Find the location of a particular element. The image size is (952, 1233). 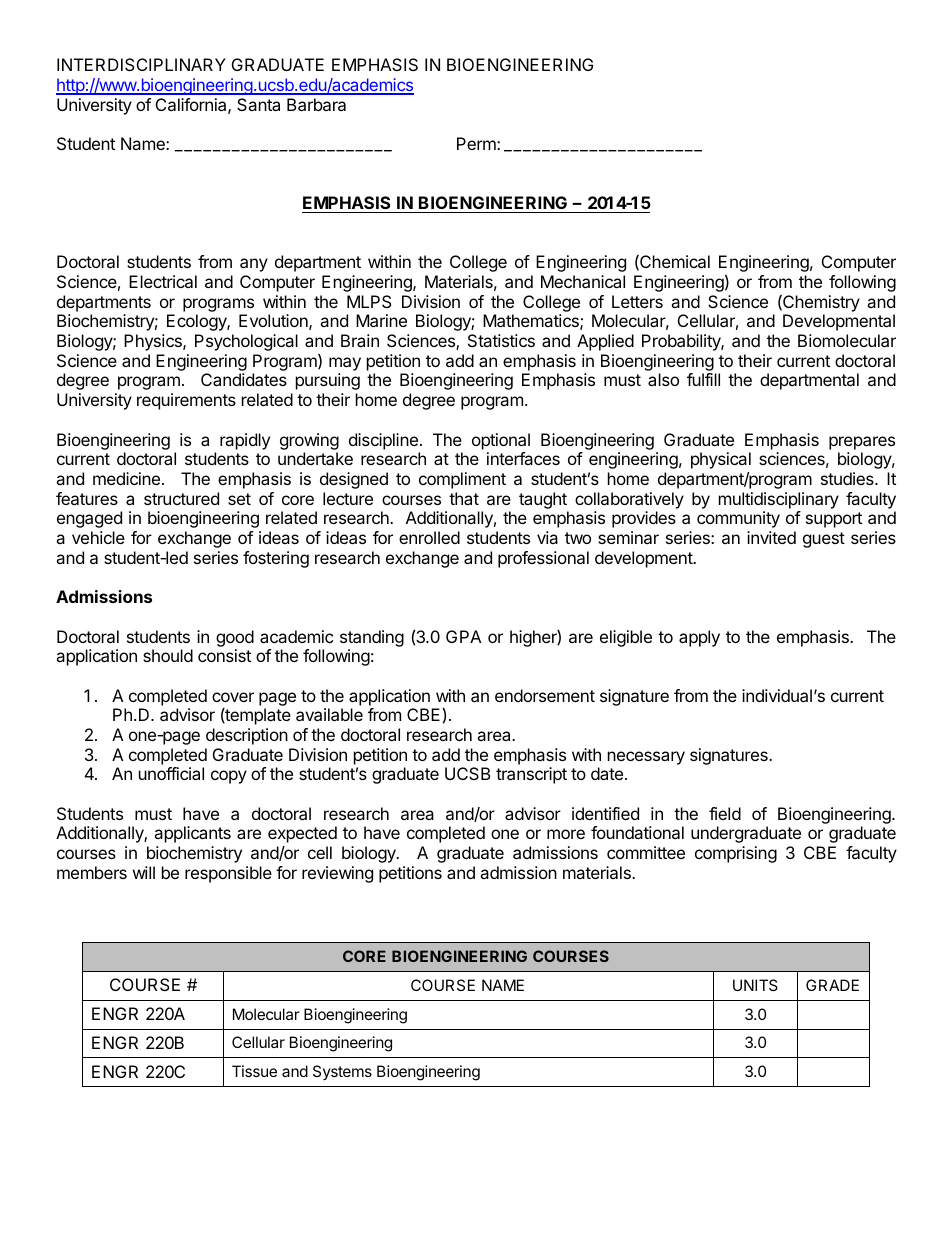

Barbara is located at coordinates (316, 104).
